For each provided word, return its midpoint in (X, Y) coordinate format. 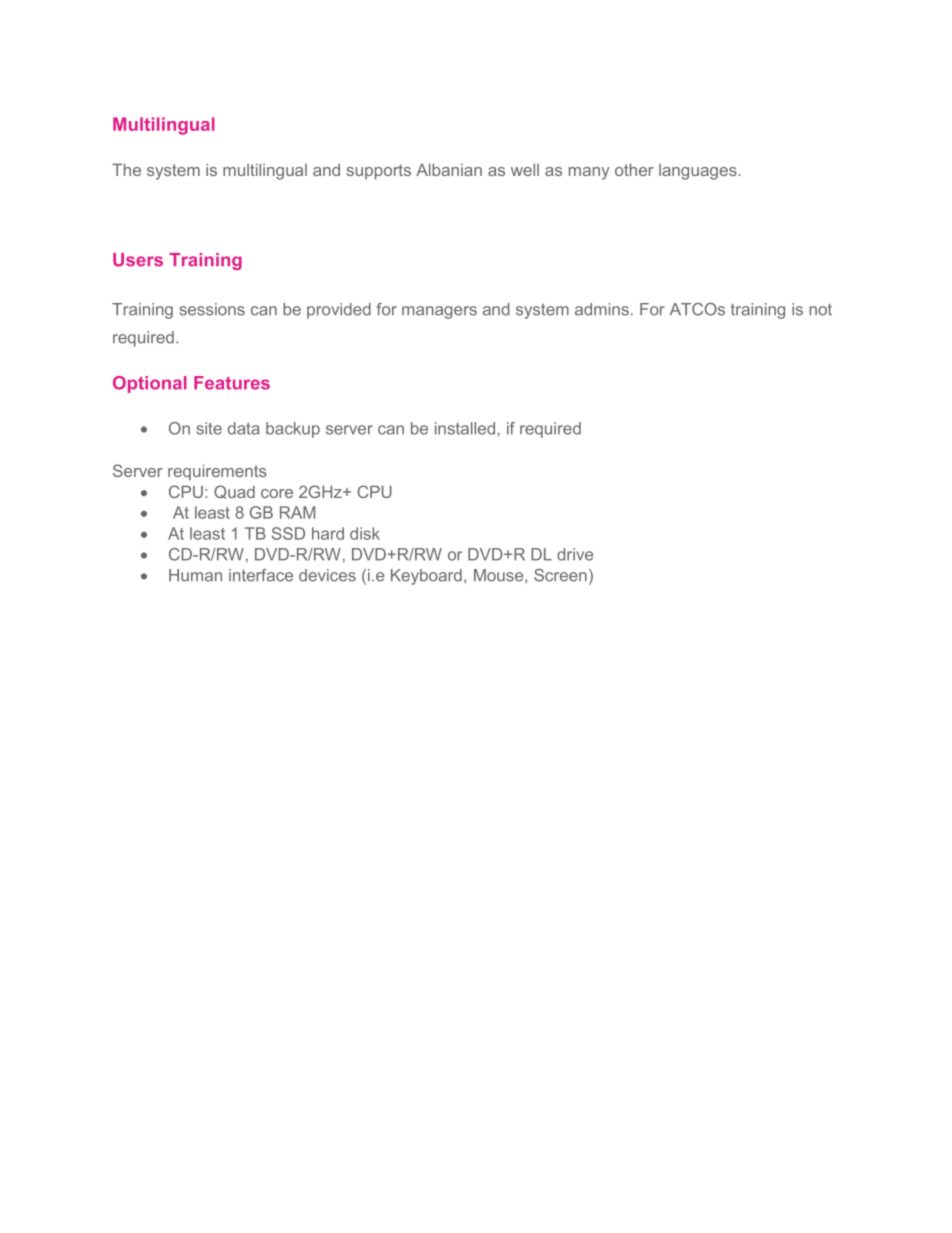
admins (602, 309)
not (820, 310)
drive (575, 554)
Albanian (449, 170)
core (277, 493)
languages (698, 172)
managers (439, 312)
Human (195, 575)
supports (379, 172)
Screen (560, 575)
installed (465, 428)
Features (232, 383)
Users (138, 260)
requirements (217, 473)
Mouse (500, 576)
